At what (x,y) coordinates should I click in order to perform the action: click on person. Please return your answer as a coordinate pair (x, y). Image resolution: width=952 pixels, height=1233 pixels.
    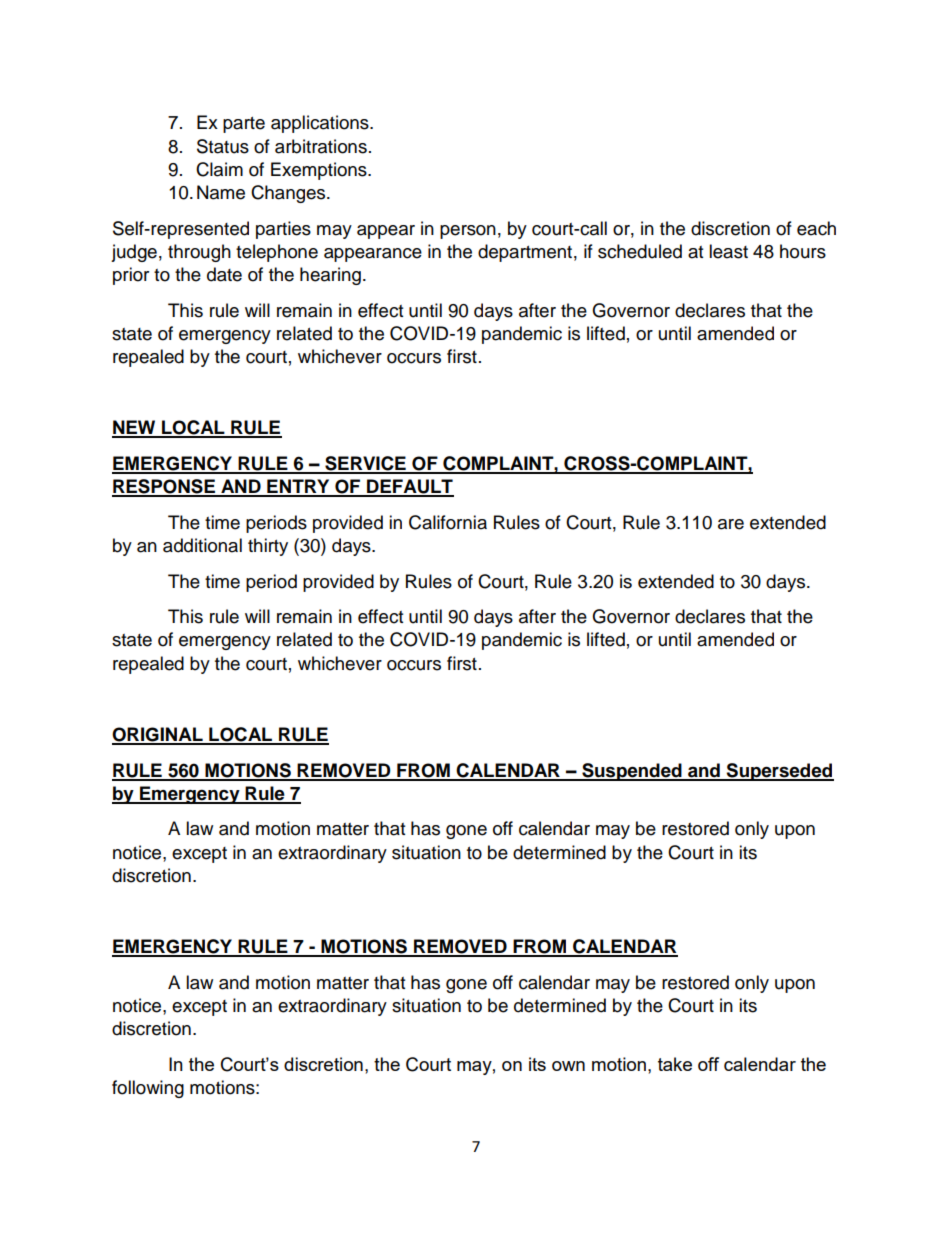
    Looking at the image, I should click on (468, 232).
